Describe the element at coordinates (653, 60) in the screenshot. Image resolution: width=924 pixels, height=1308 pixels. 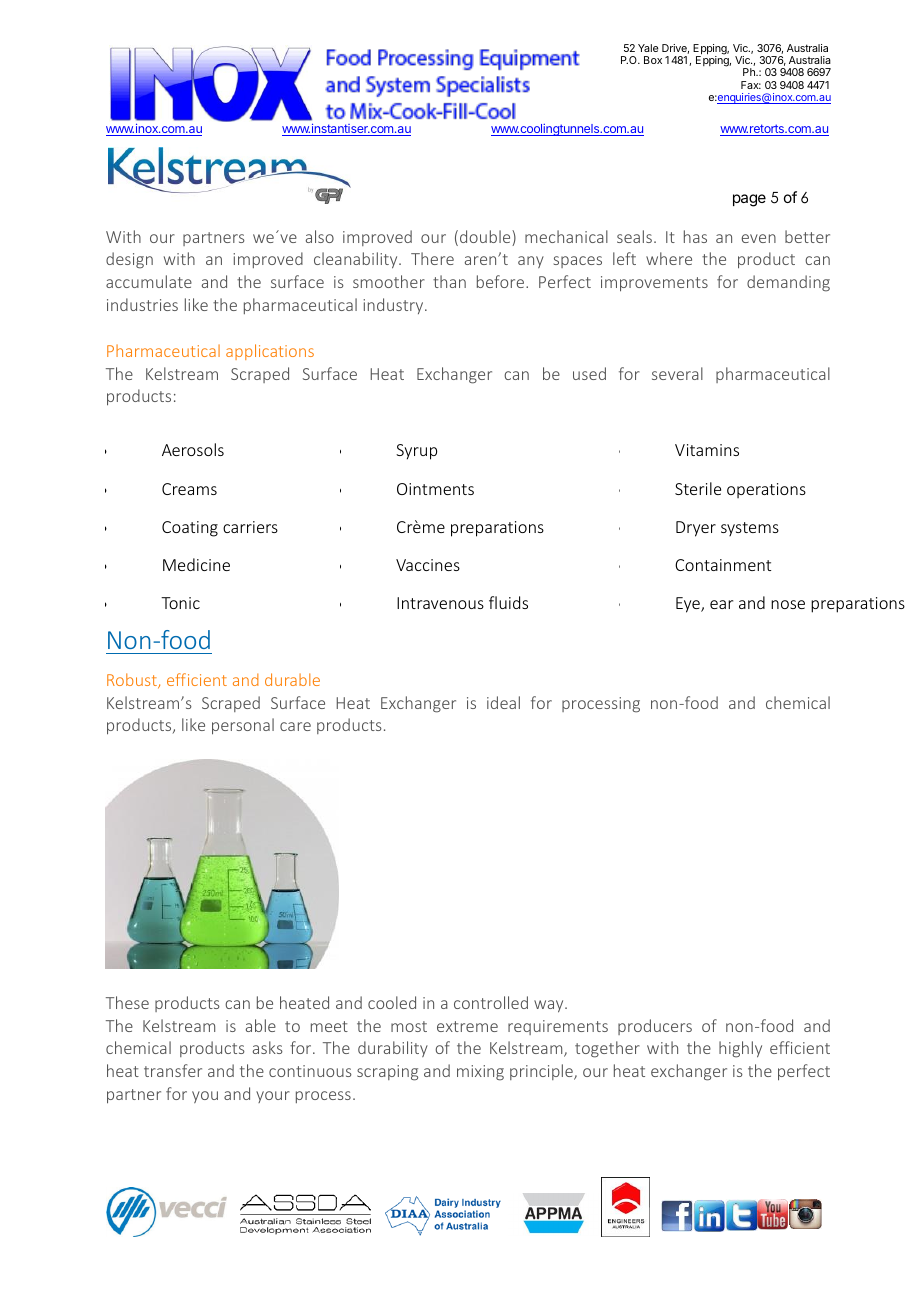
I see `Box` at that location.
